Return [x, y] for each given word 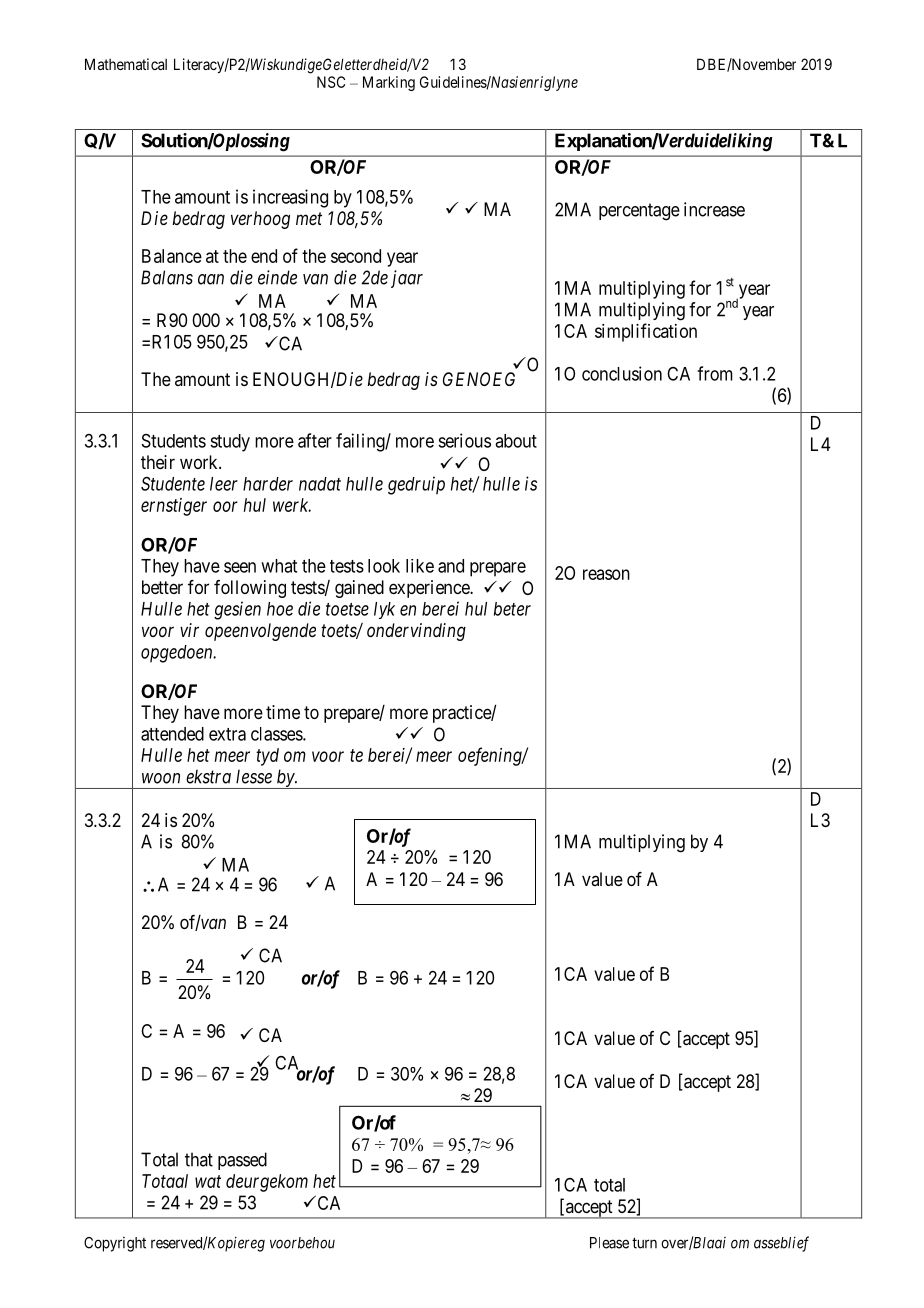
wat [208, 1181]
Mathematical [126, 64]
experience [430, 589]
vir [189, 630]
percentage [639, 212]
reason [606, 574]
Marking [389, 83]
